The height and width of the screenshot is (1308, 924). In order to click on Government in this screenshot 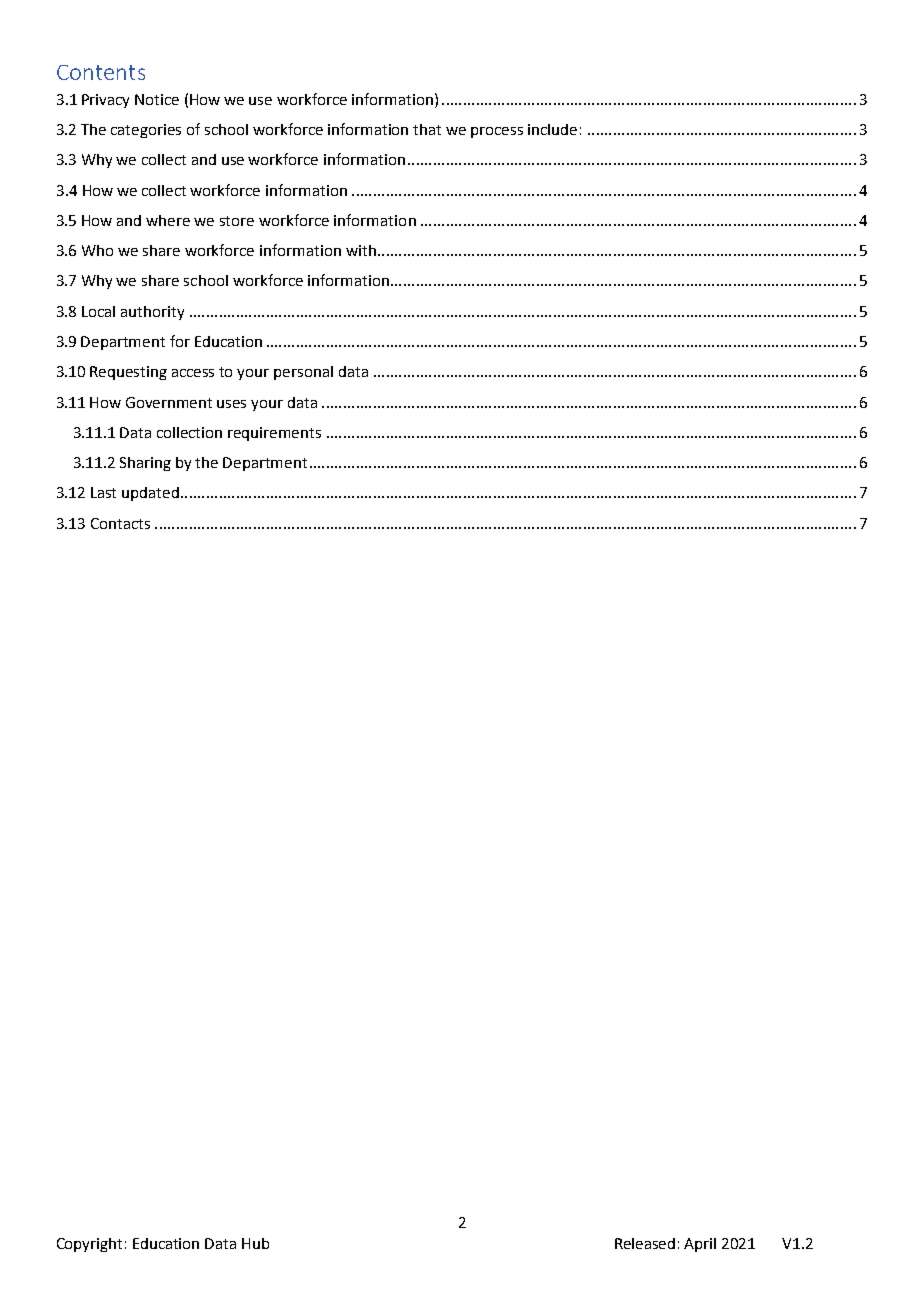, I will do `click(169, 402)`.
